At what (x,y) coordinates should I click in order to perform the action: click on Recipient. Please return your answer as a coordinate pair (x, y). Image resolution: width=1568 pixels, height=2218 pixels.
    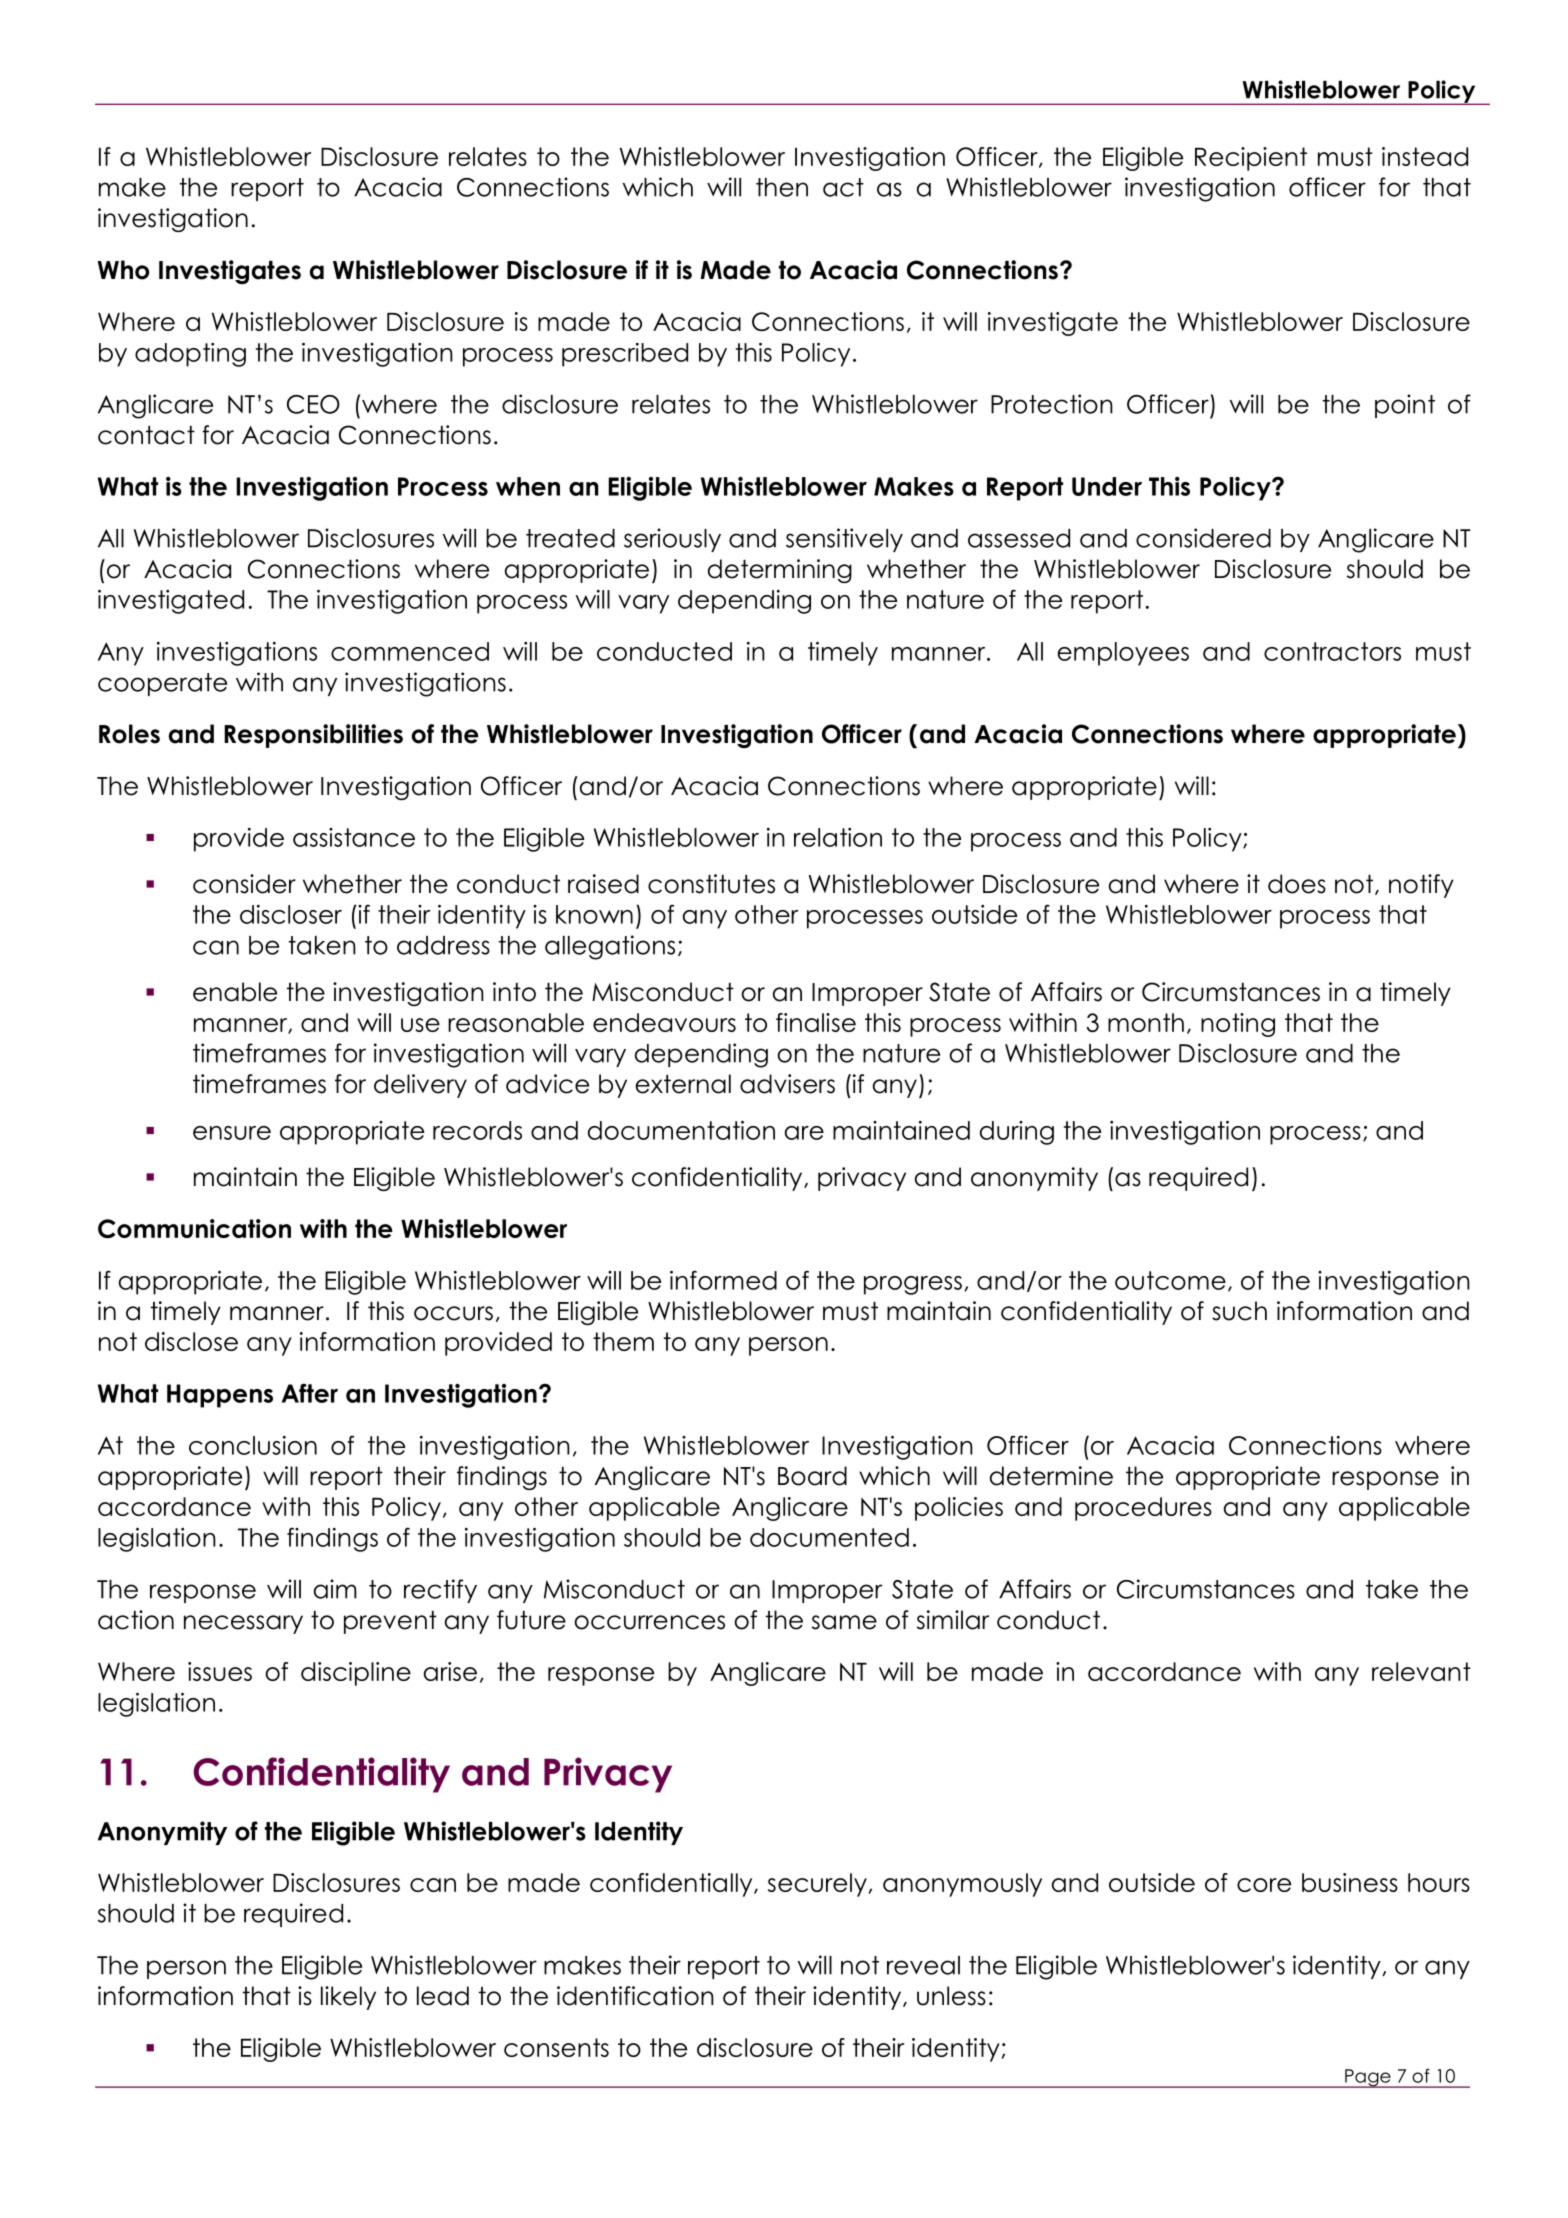
    Looking at the image, I should click on (1251, 159).
